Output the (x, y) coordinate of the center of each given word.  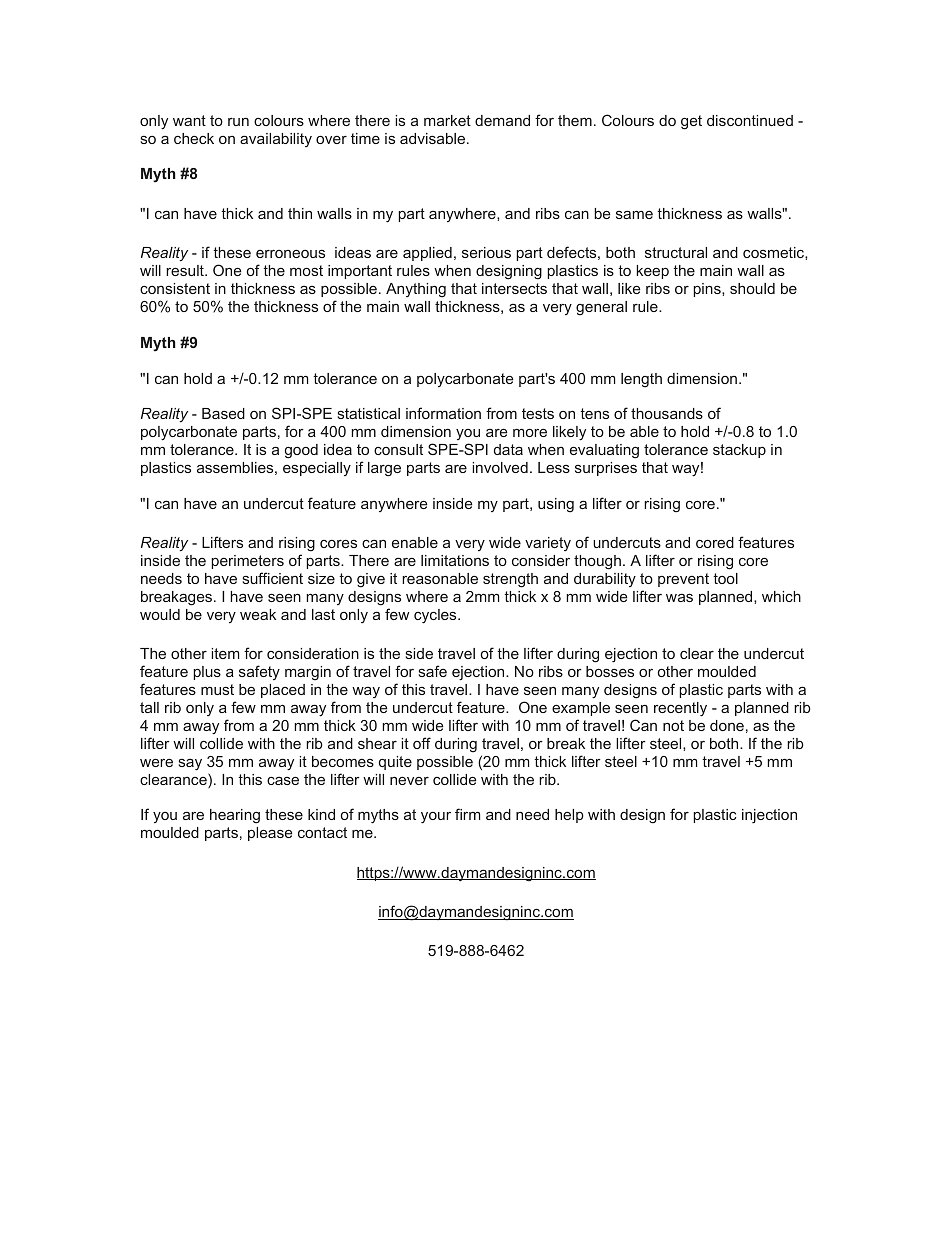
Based (223, 413)
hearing (235, 816)
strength (510, 580)
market (447, 120)
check (194, 138)
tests (538, 413)
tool (725, 578)
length (641, 380)
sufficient (273, 578)
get (691, 122)
